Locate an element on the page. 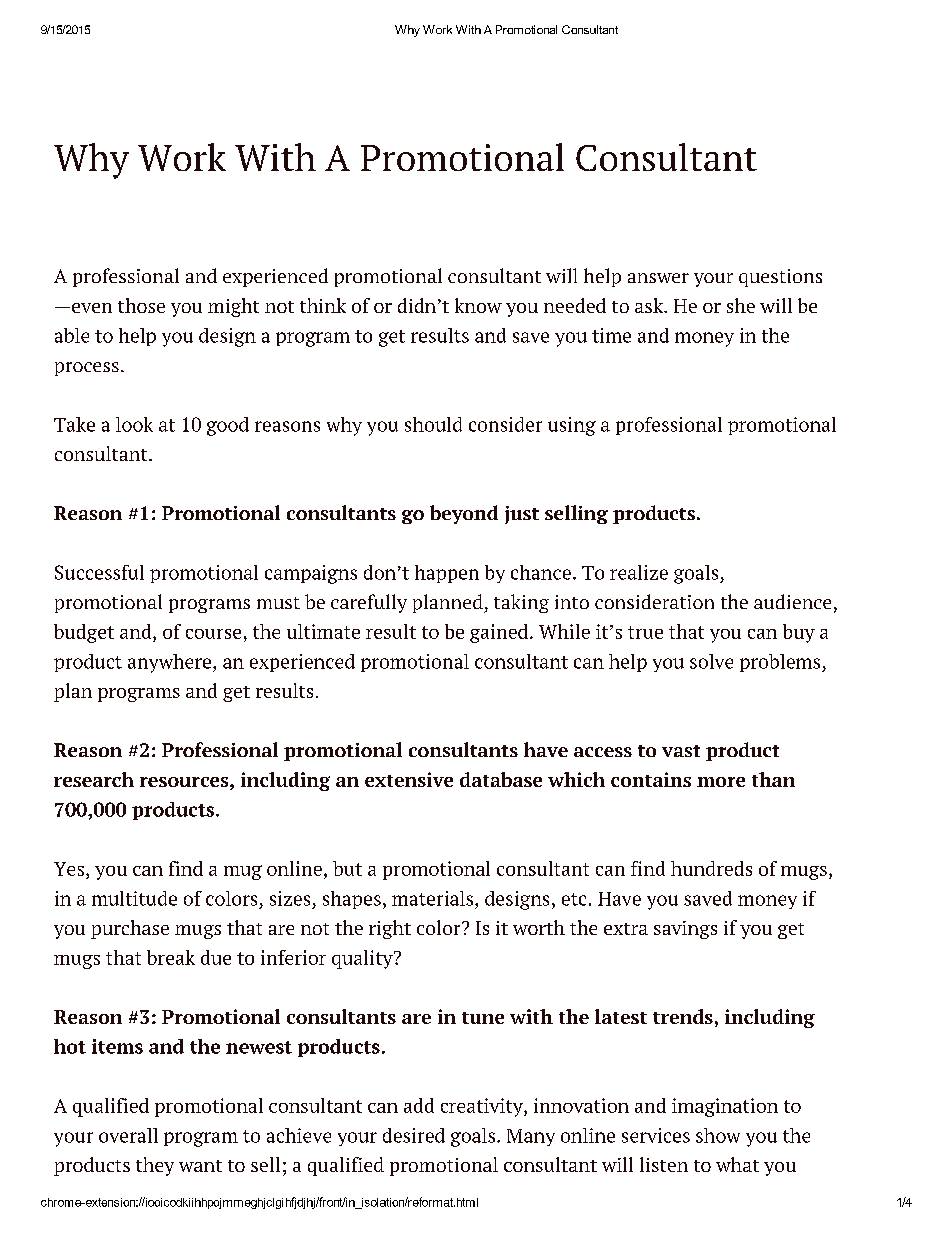  she is located at coordinates (741, 305).
